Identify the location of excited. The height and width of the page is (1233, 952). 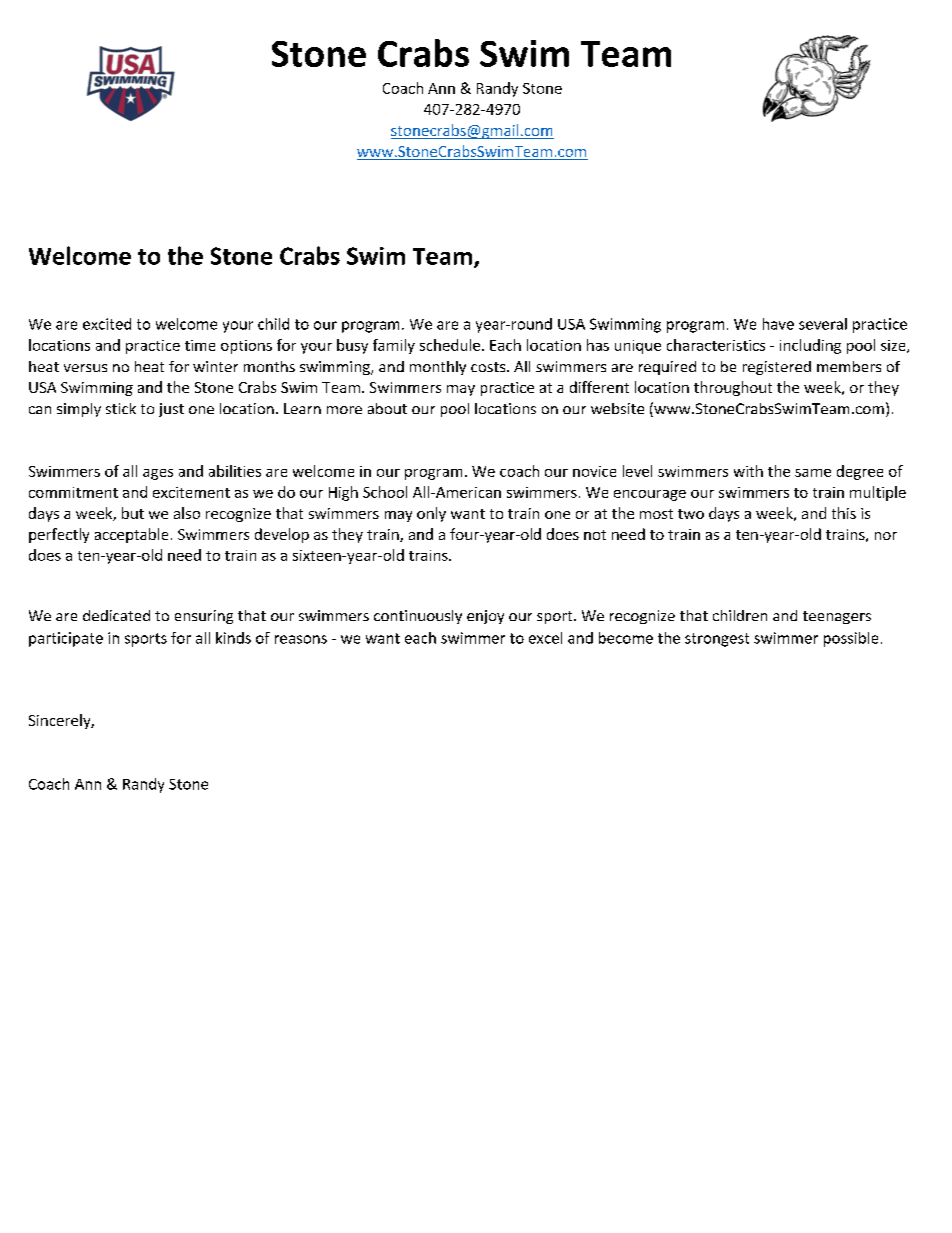
(107, 324).
